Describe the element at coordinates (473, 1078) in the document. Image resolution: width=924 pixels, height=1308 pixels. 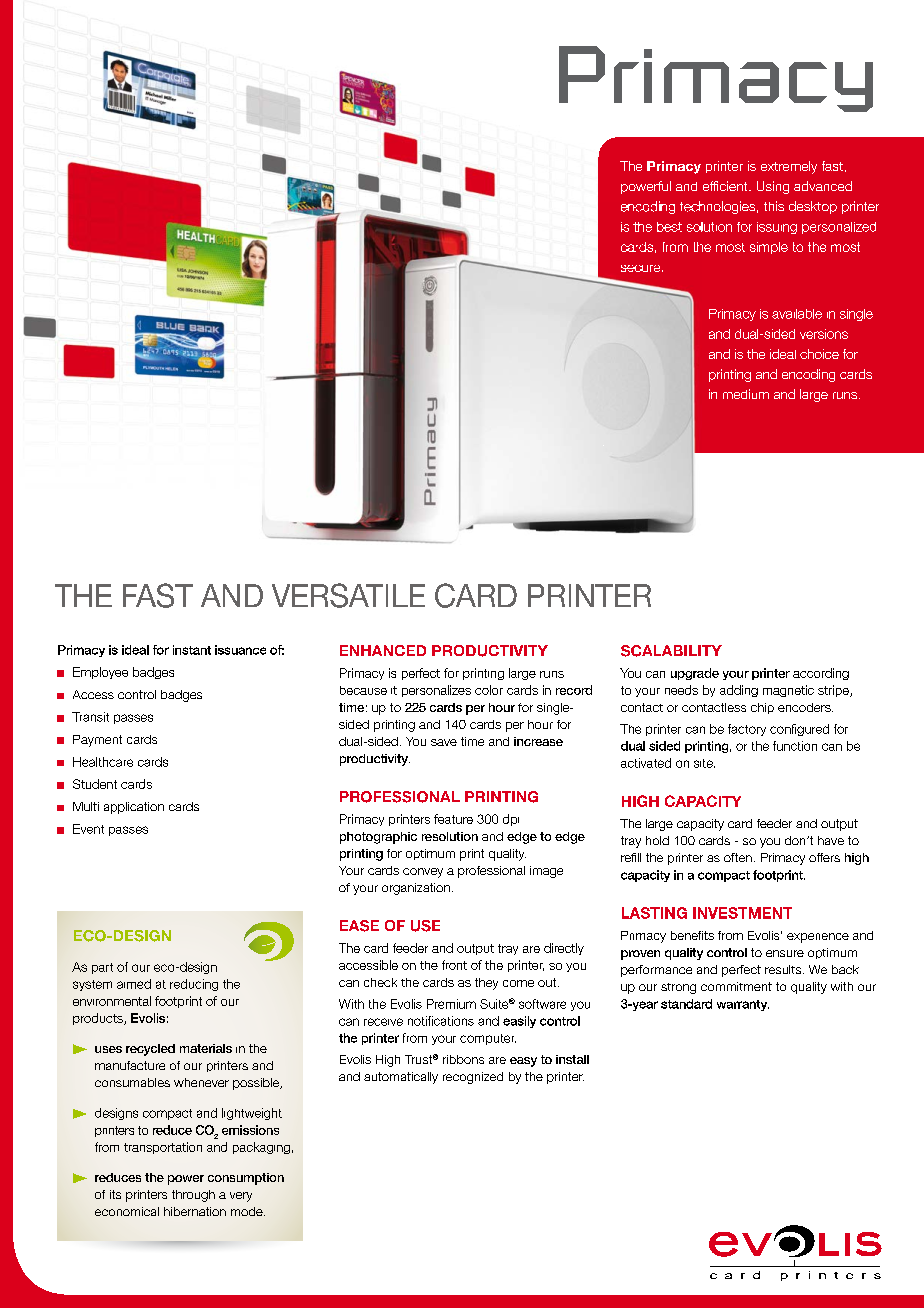
I see `recognized` at that location.
